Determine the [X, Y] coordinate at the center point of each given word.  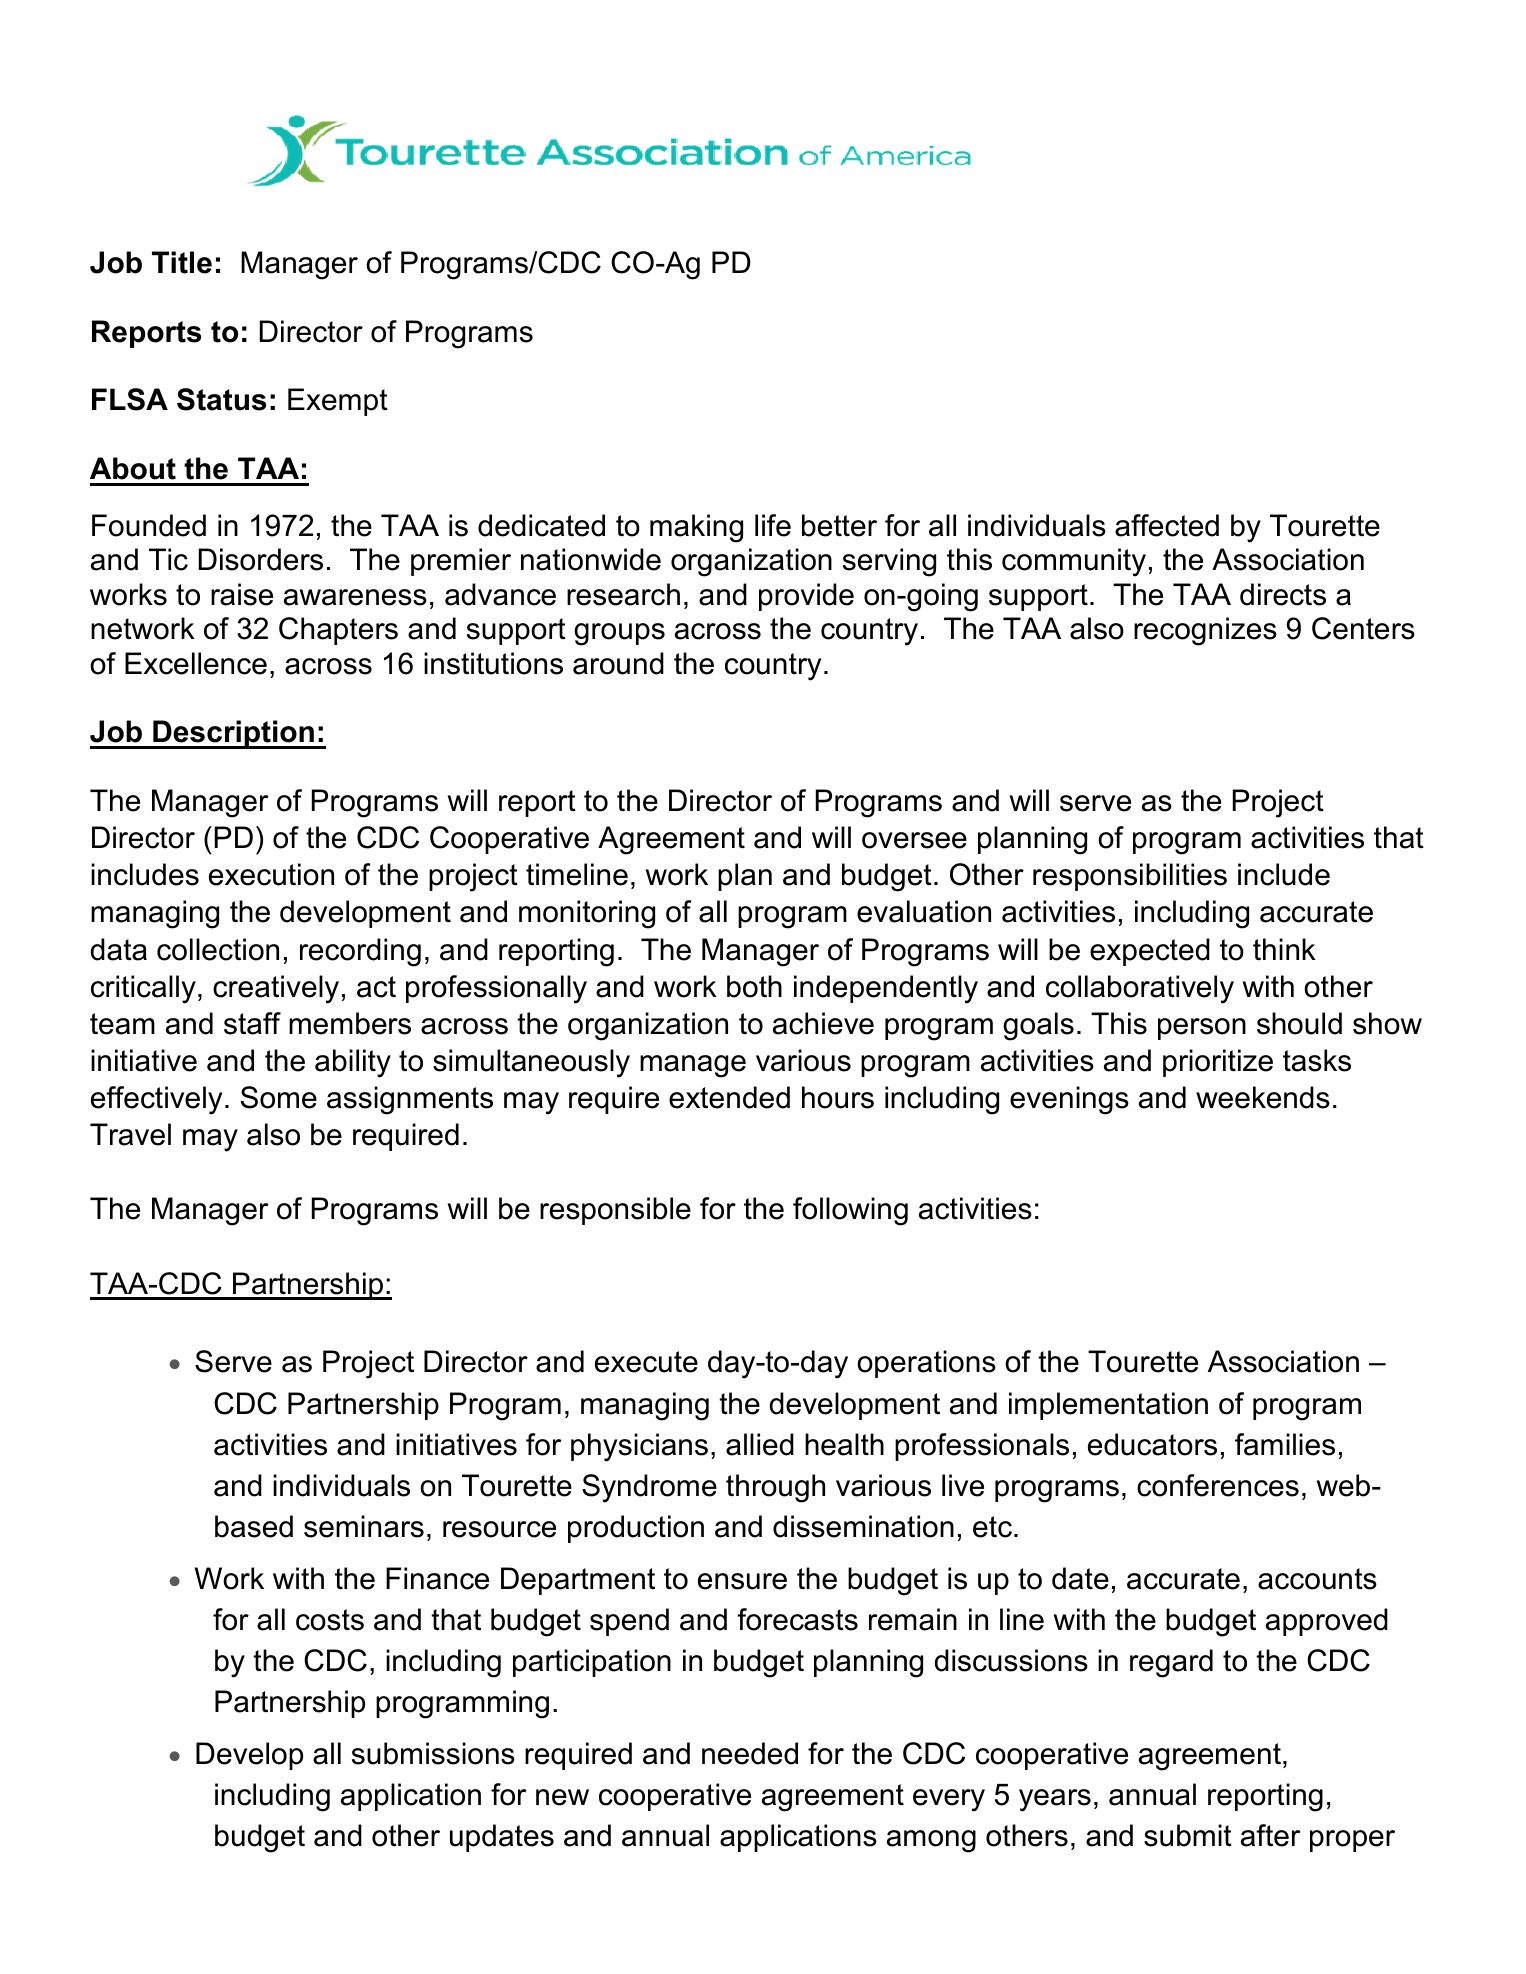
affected [1167, 525]
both [754, 986]
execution [271, 874]
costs [330, 1620]
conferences [1218, 1485]
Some [279, 1097]
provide [806, 597]
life [773, 525]
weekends [1263, 1097]
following [850, 1211]
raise [242, 594]
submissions [433, 1753]
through [775, 1488]
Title [182, 262]
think [1284, 949]
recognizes [1205, 631]
